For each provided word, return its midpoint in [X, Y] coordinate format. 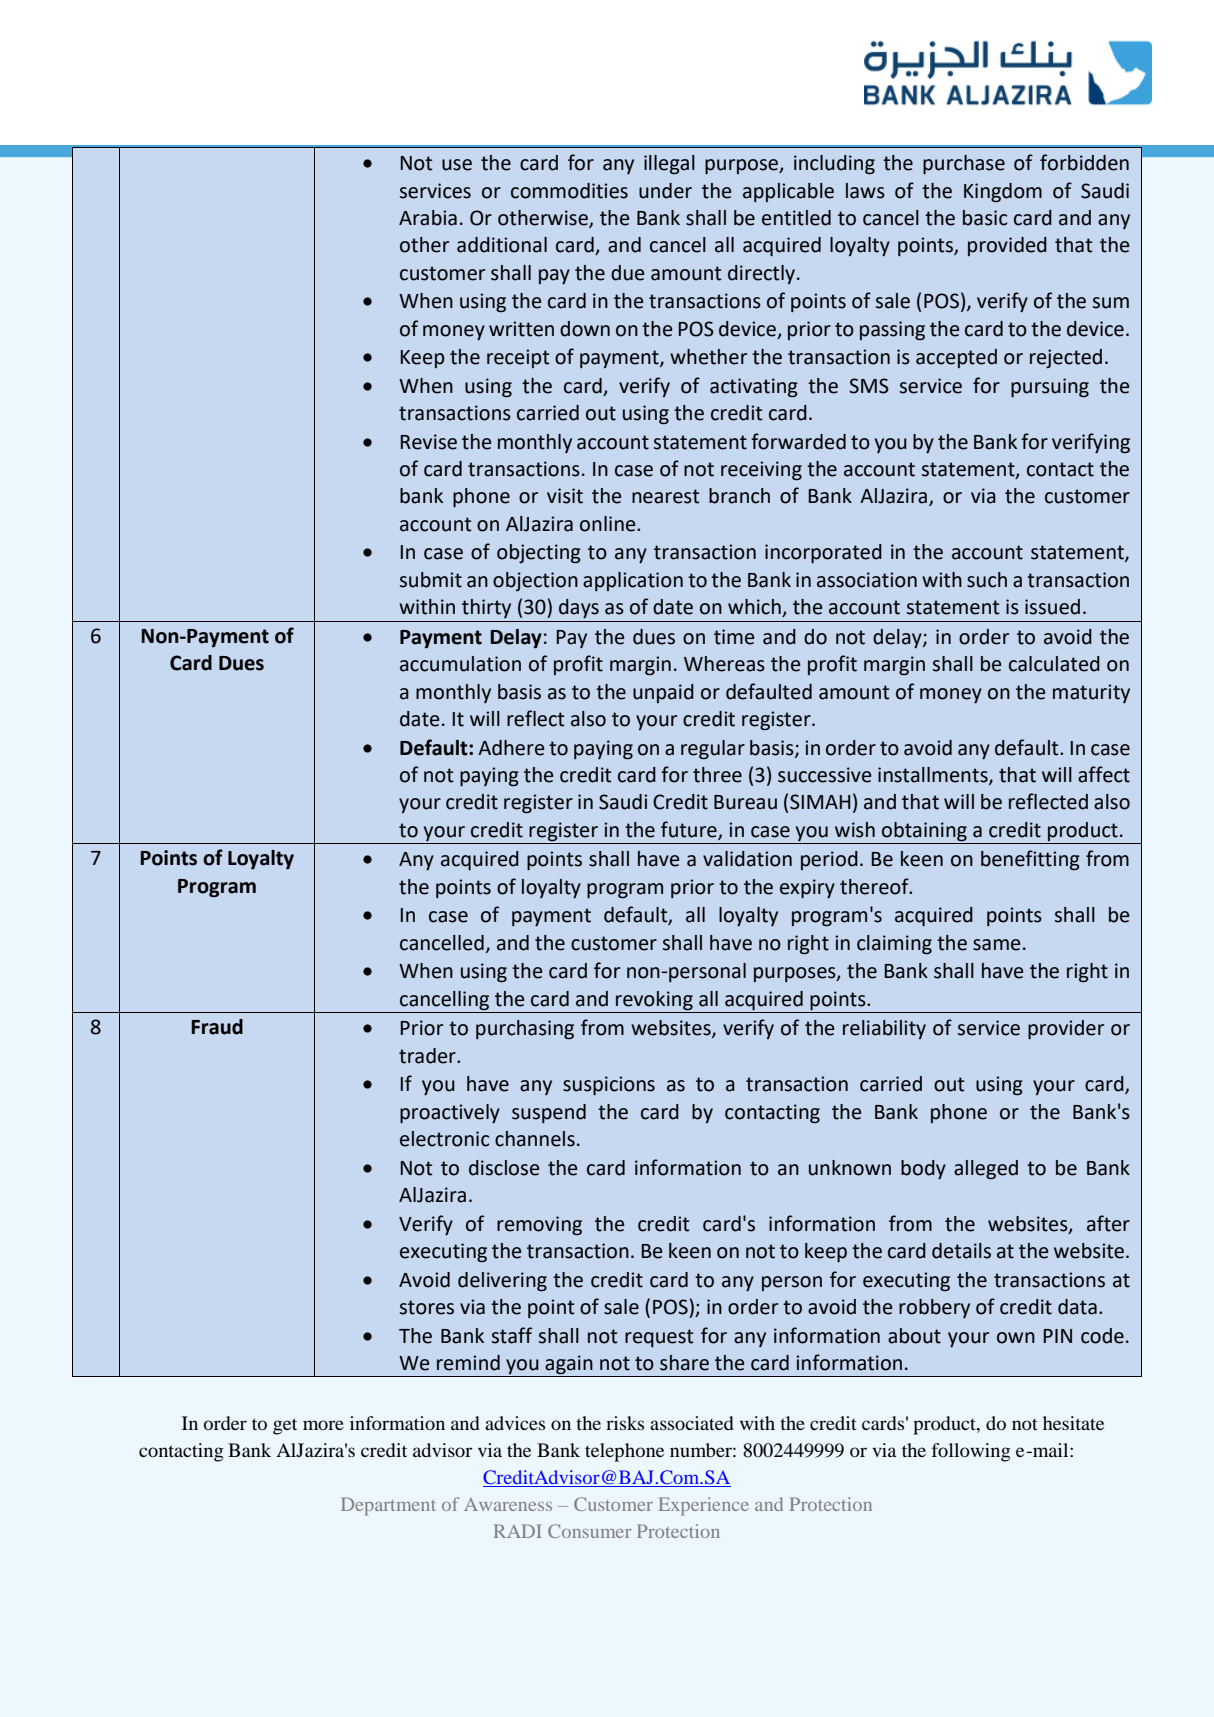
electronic [444, 1139]
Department [388, 1506]
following [971, 1452]
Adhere [511, 748]
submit [431, 580]
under [665, 191]
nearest [665, 496]
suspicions [609, 1085]
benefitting [1030, 860]
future [690, 830]
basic [985, 218]
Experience [704, 1506]
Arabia [428, 218]
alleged [986, 1170]
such [987, 580]
